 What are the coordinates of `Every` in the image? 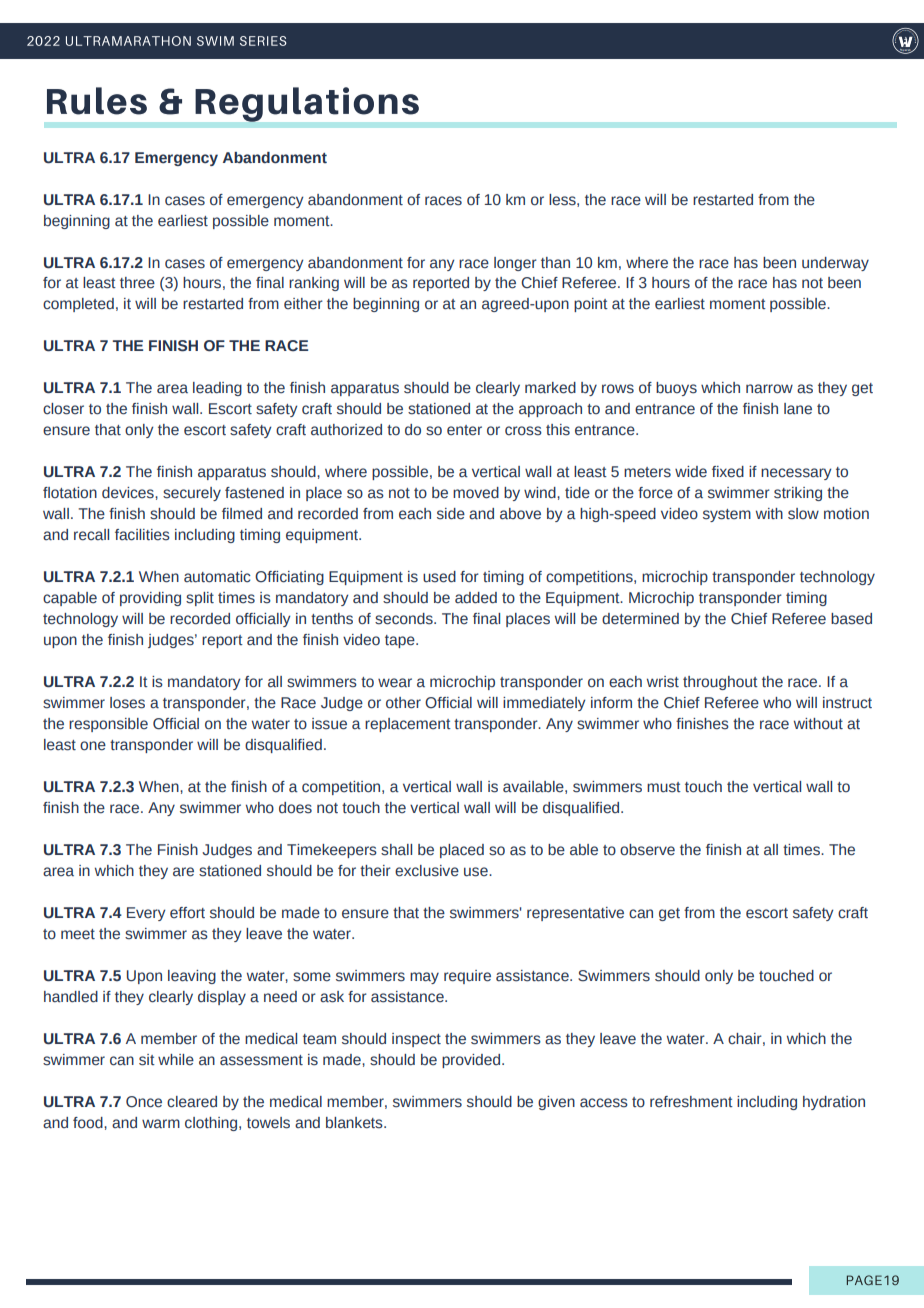 It's located at (146, 914).
